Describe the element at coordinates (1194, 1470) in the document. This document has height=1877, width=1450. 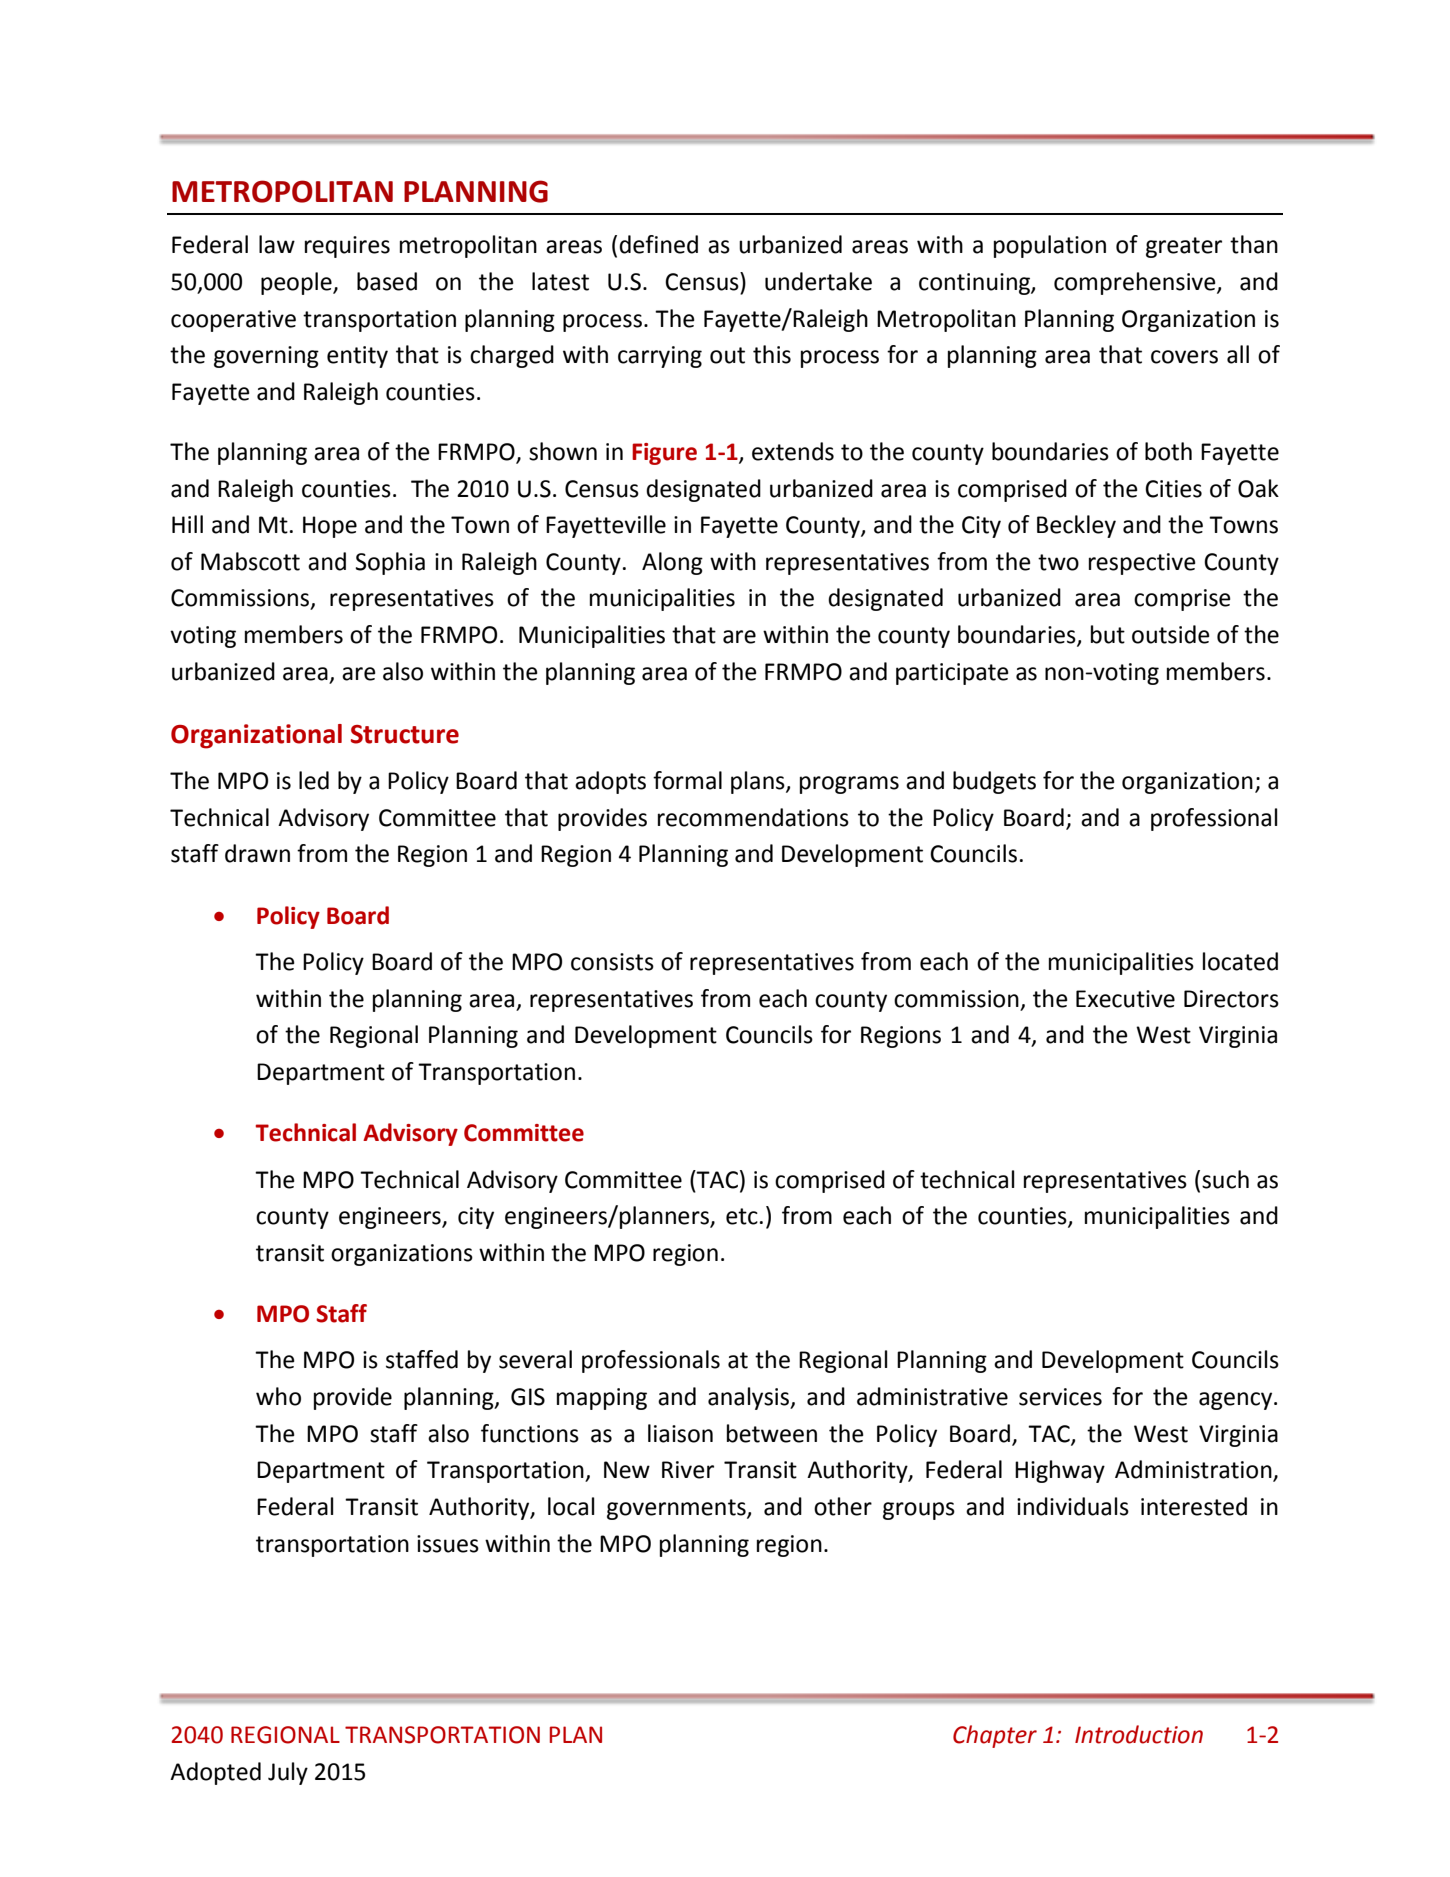
I see `Administration` at that location.
